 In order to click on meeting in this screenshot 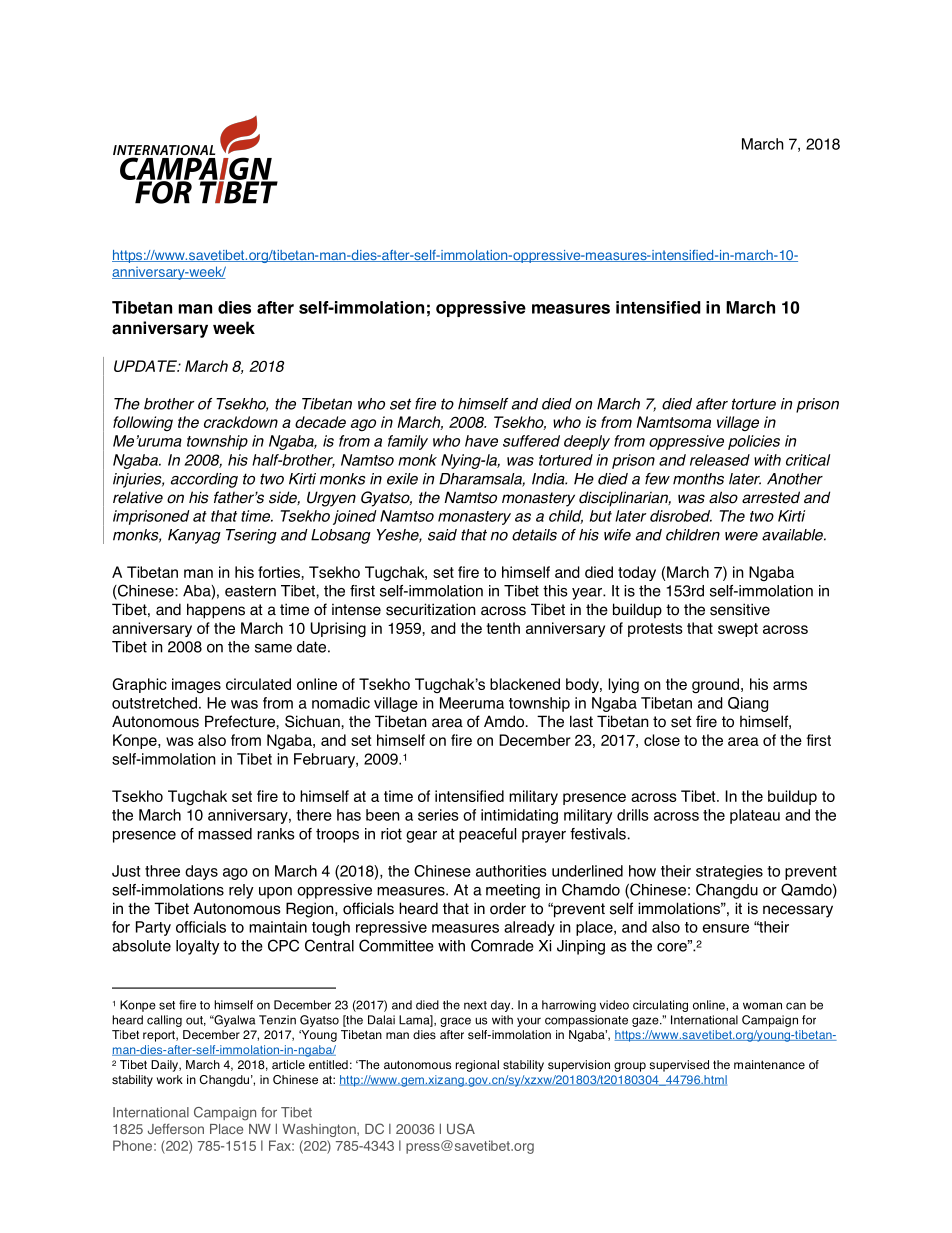, I will do `click(513, 891)`.
